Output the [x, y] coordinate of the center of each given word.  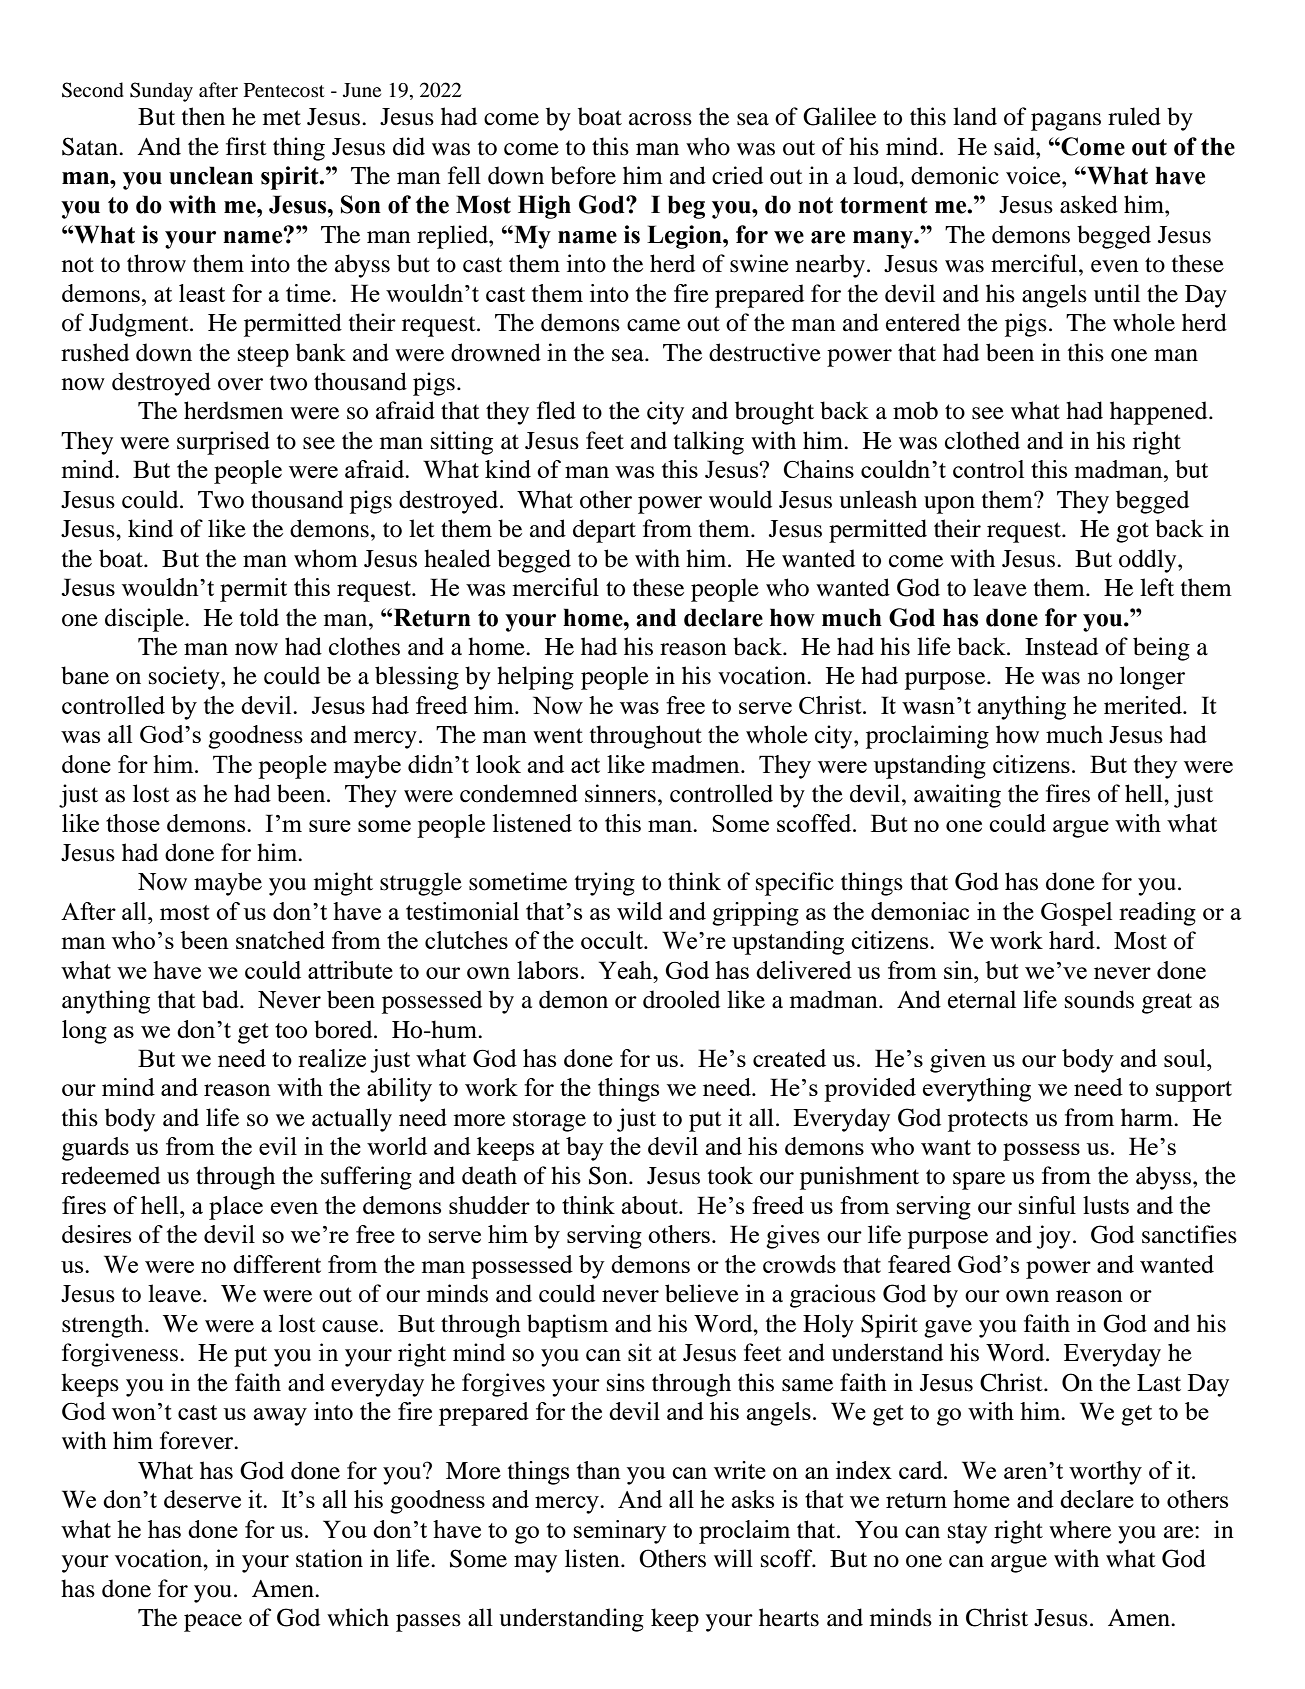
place [236, 1208]
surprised [223, 443]
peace [213, 1623]
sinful [1047, 1205]
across [660, 119]
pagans [1066, 122]
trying [605, 884]
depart [604, 531]
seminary [620, 1532]
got [1132, 532]
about [651, 1205]
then [203, 116]
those [133, 823]
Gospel [1076, 914]
